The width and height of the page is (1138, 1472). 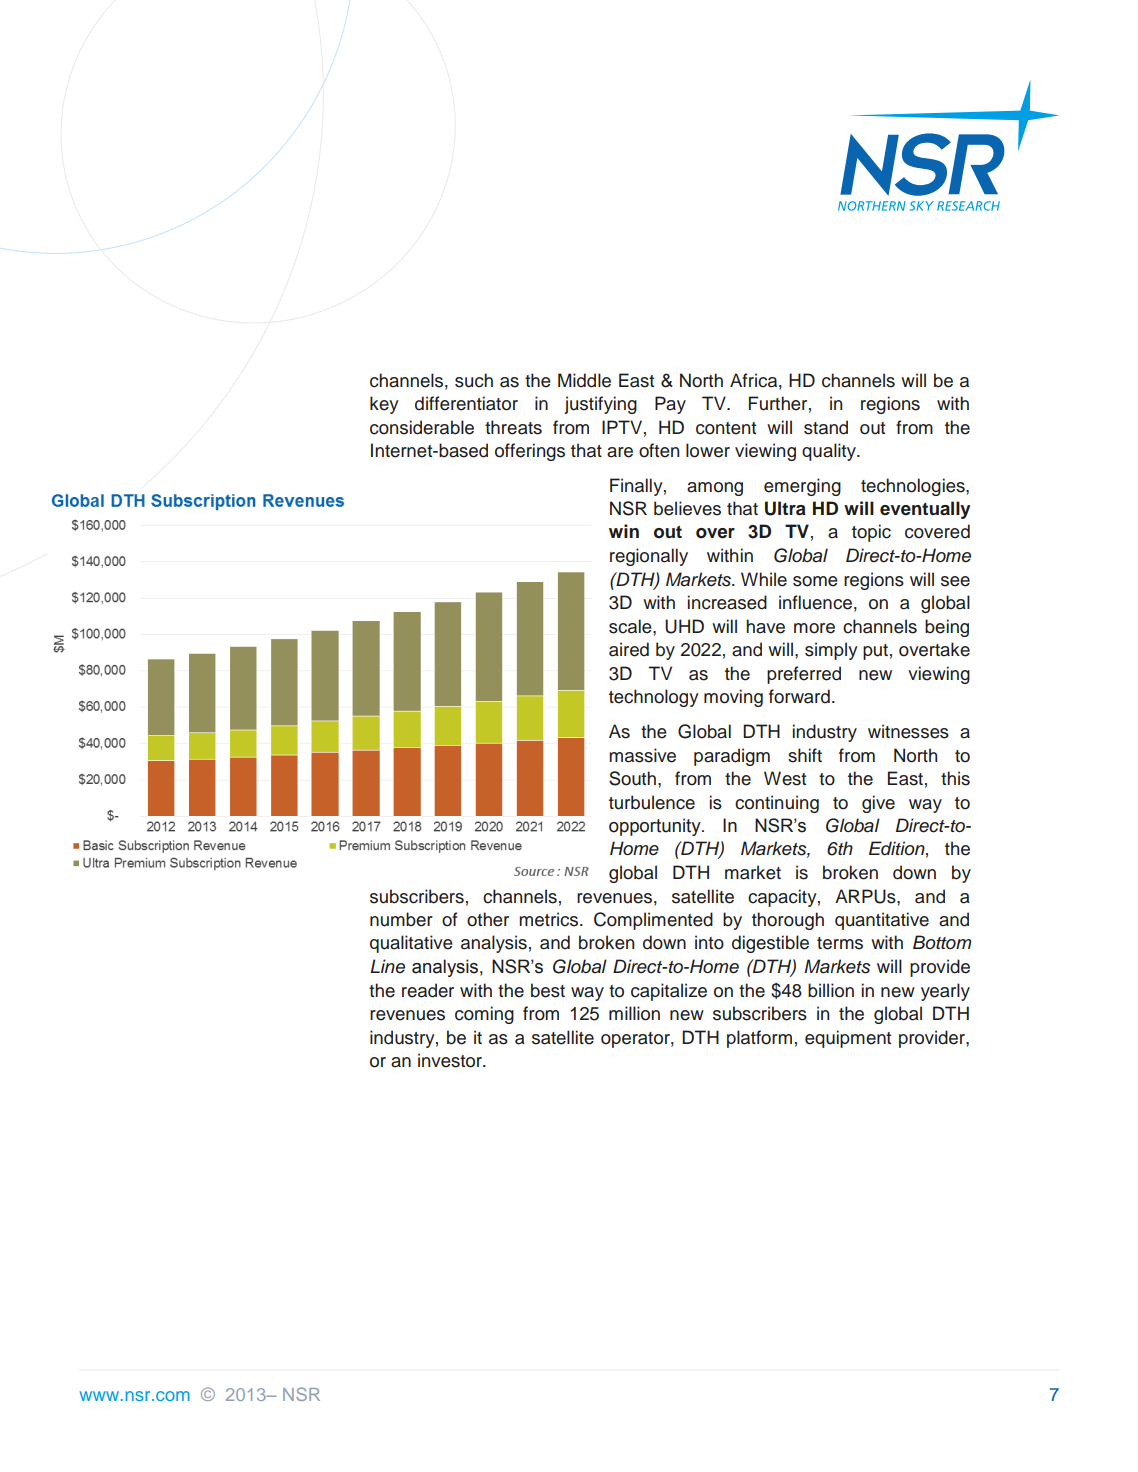 What do you see at coordinates (530, 452) in the page?
I see `offerings` at bounding box center [530, 452].
